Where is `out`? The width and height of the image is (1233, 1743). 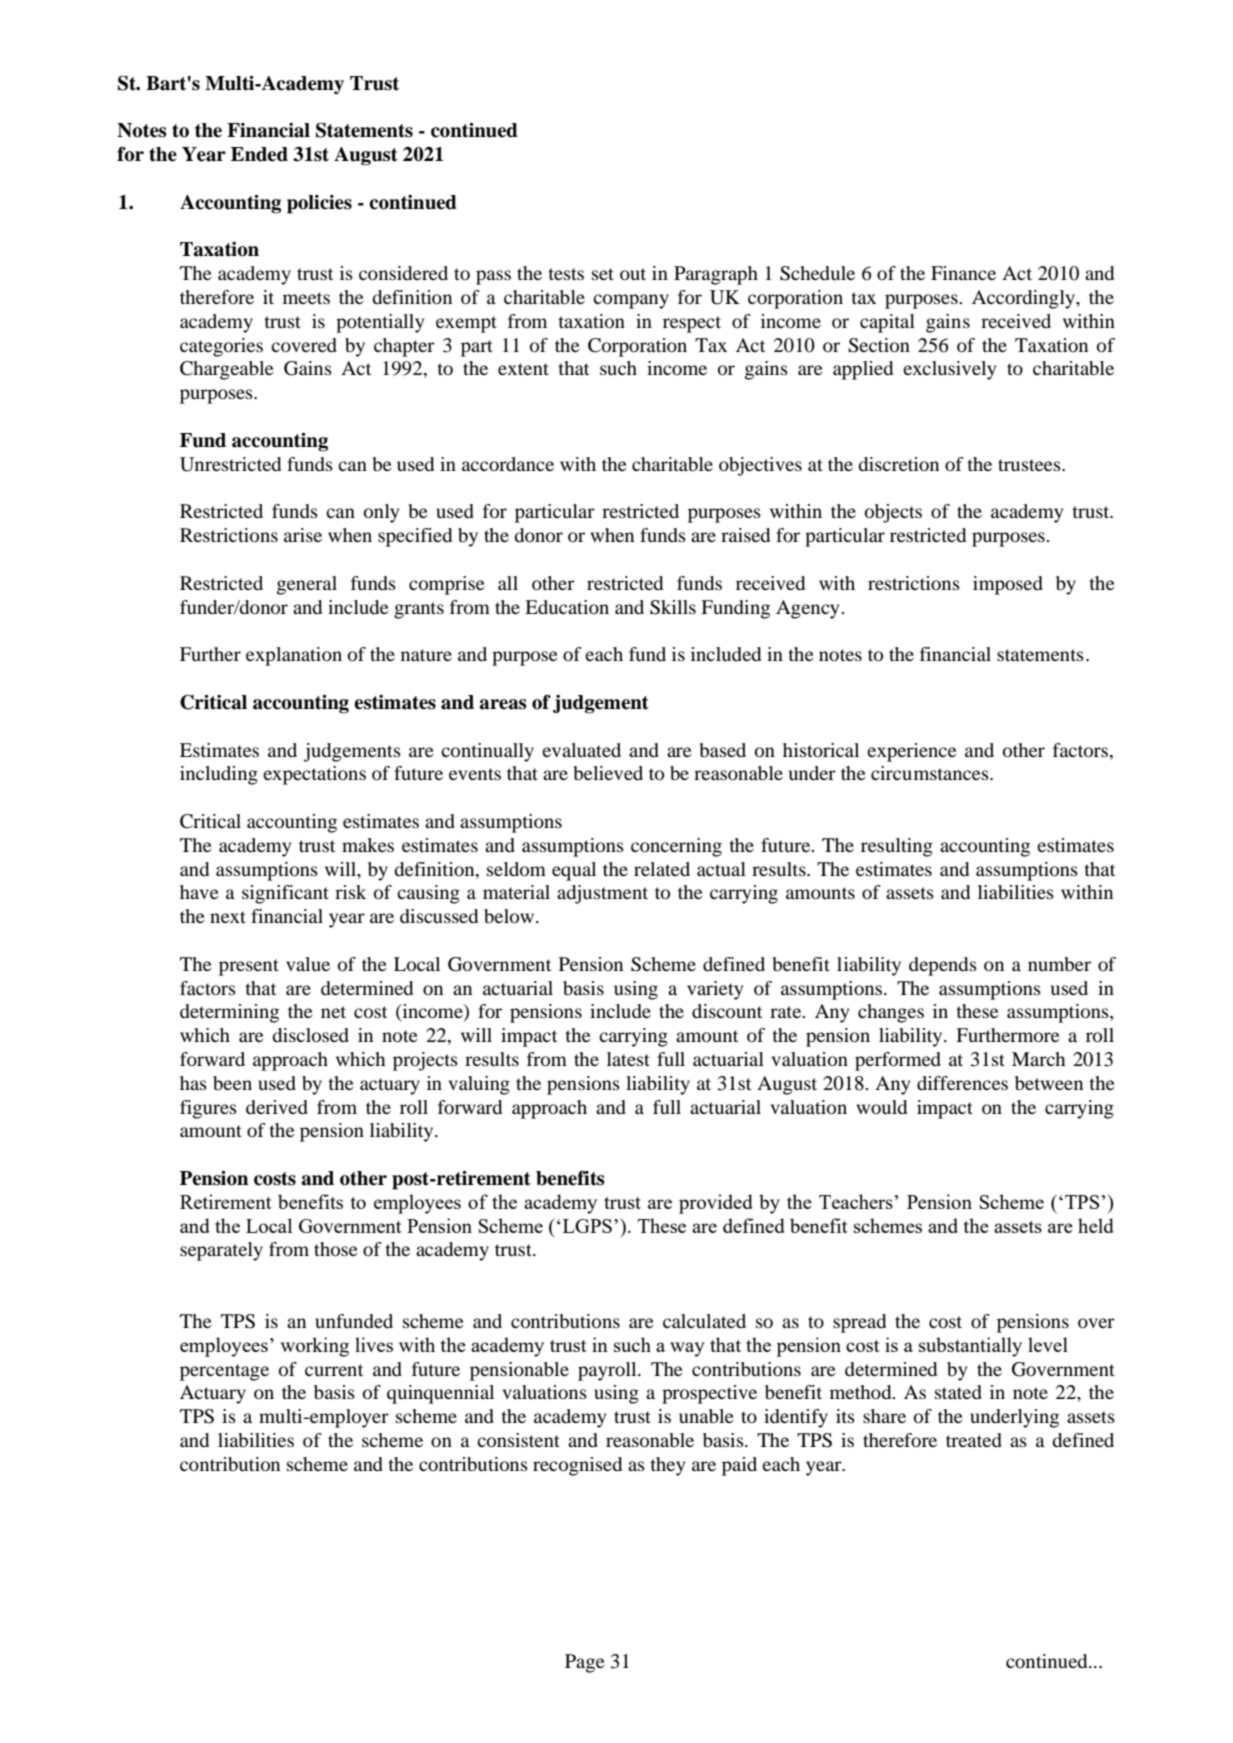 out is located at coordinates (633, 274).
